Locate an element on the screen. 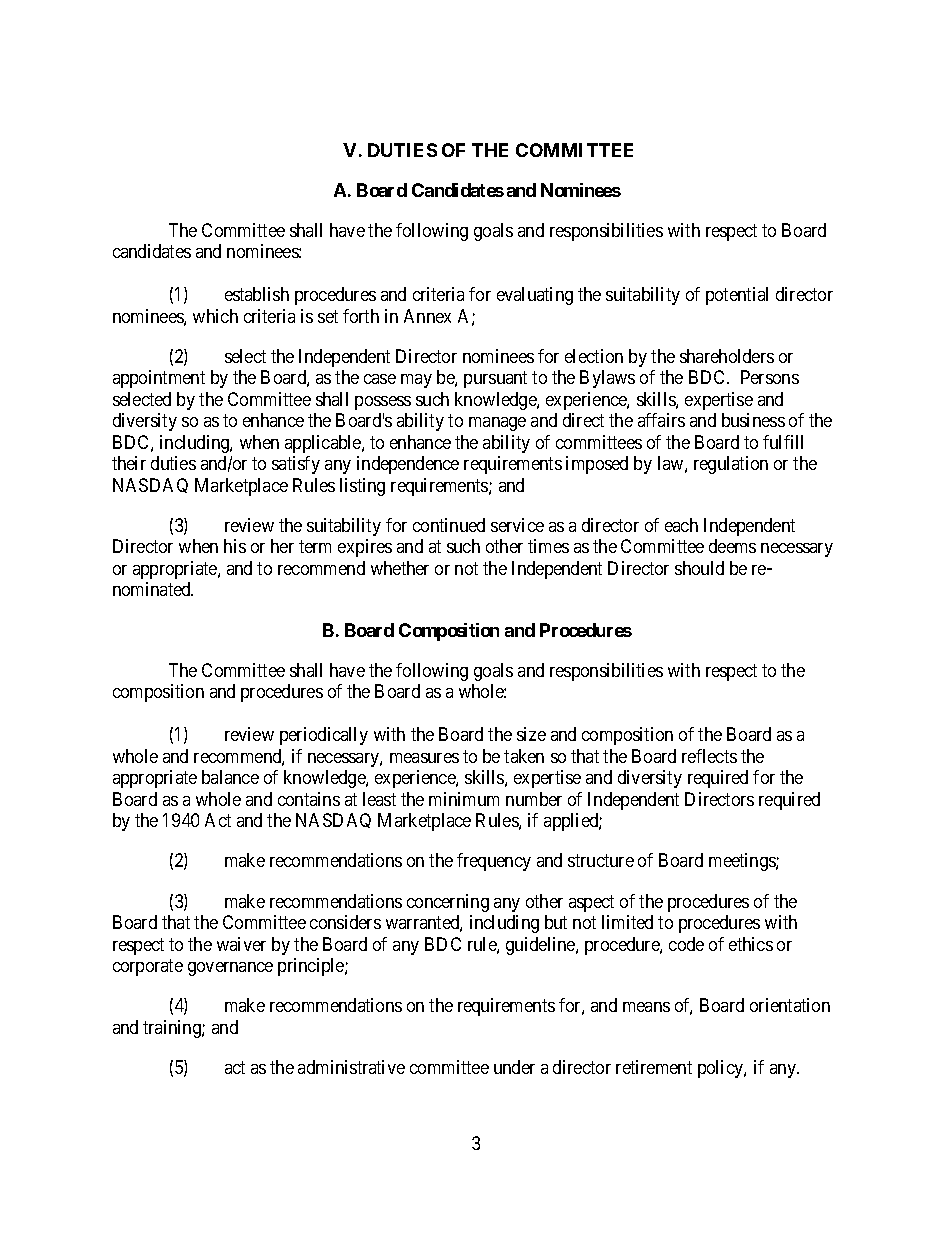 The height and width of the screenshot is (1233, 952). which is located at coordinates (215, 316).
